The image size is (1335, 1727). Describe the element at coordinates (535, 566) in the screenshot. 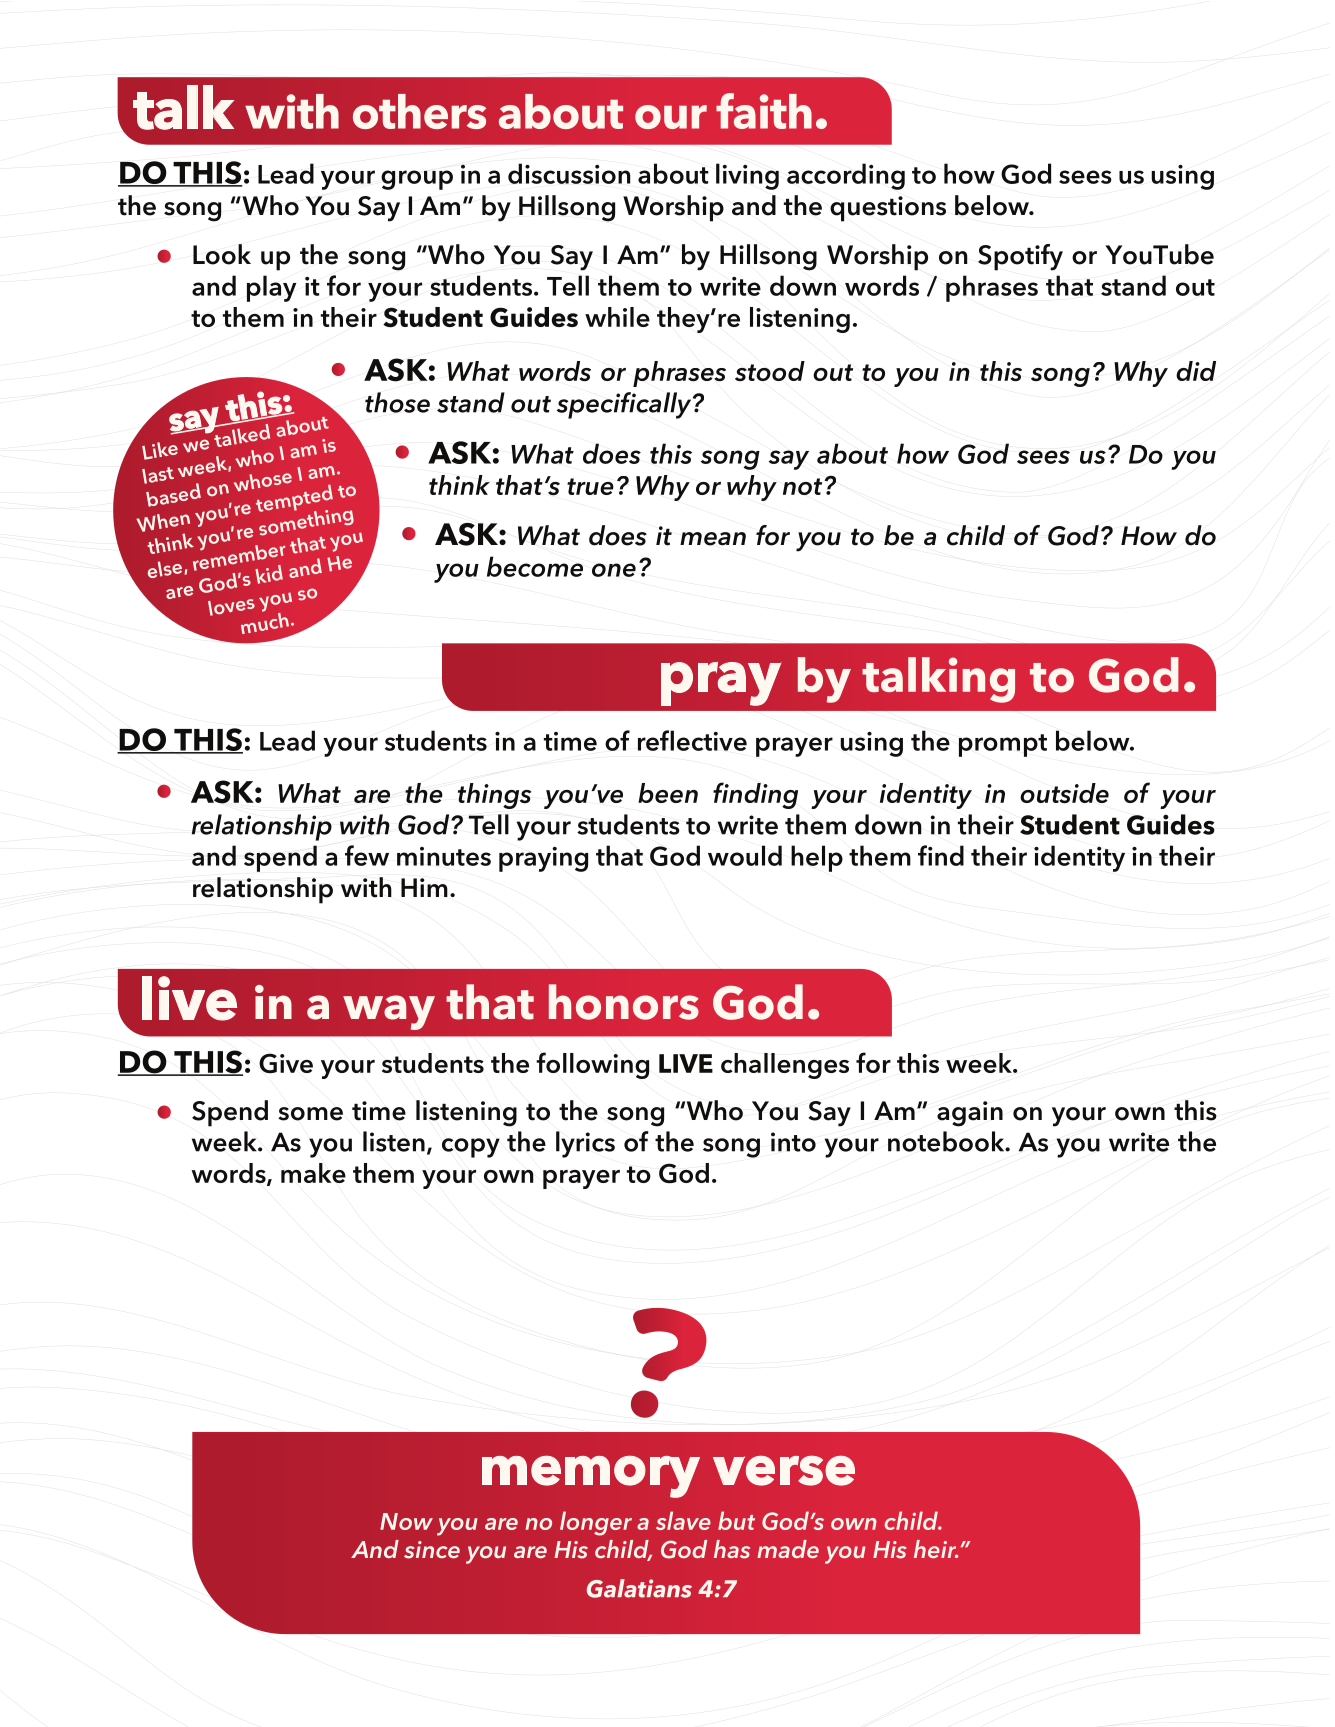

I see `become` at that location.
